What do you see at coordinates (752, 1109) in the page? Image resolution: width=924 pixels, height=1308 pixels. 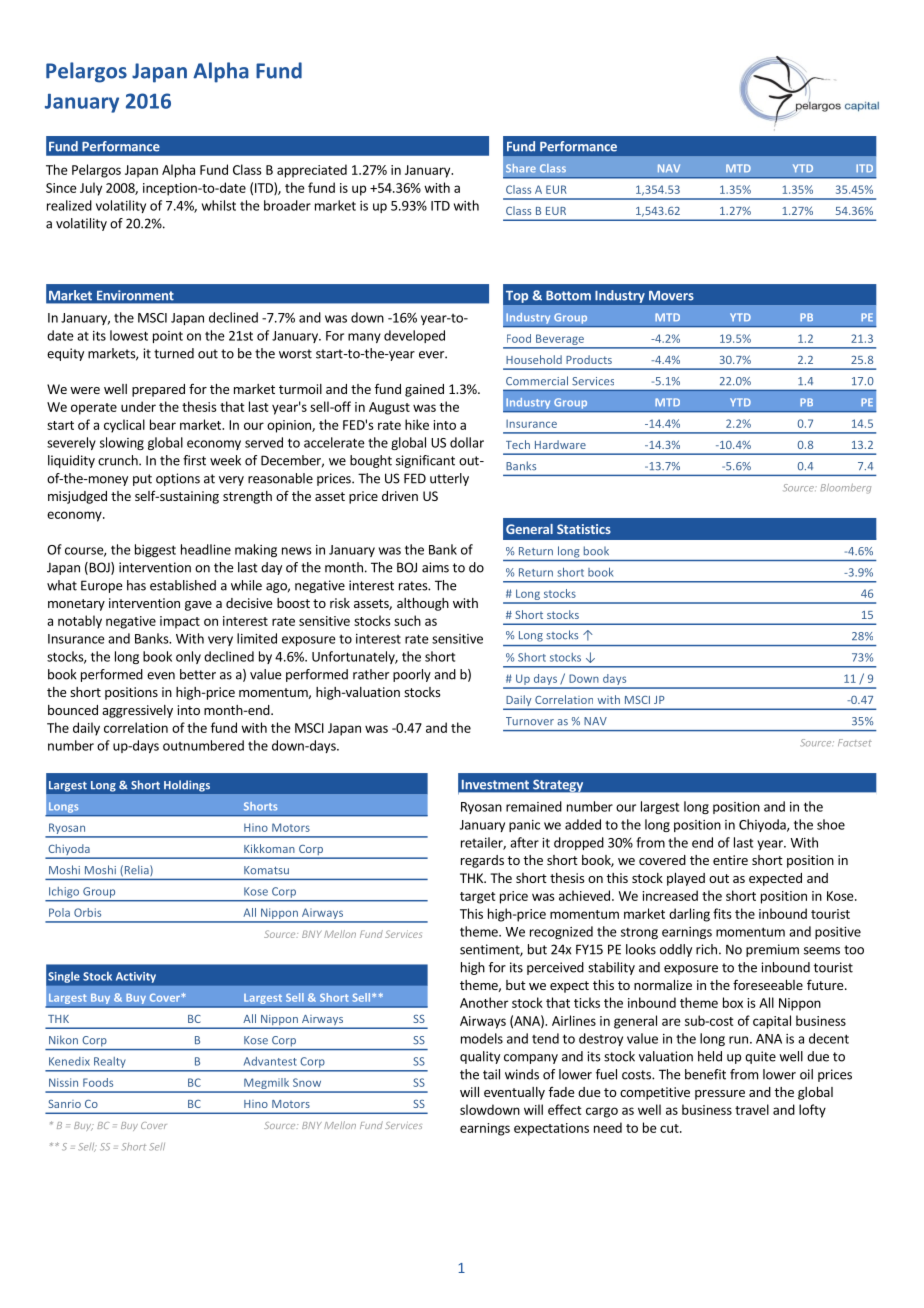 I see `travel` at bounding box center [752, 1109].
